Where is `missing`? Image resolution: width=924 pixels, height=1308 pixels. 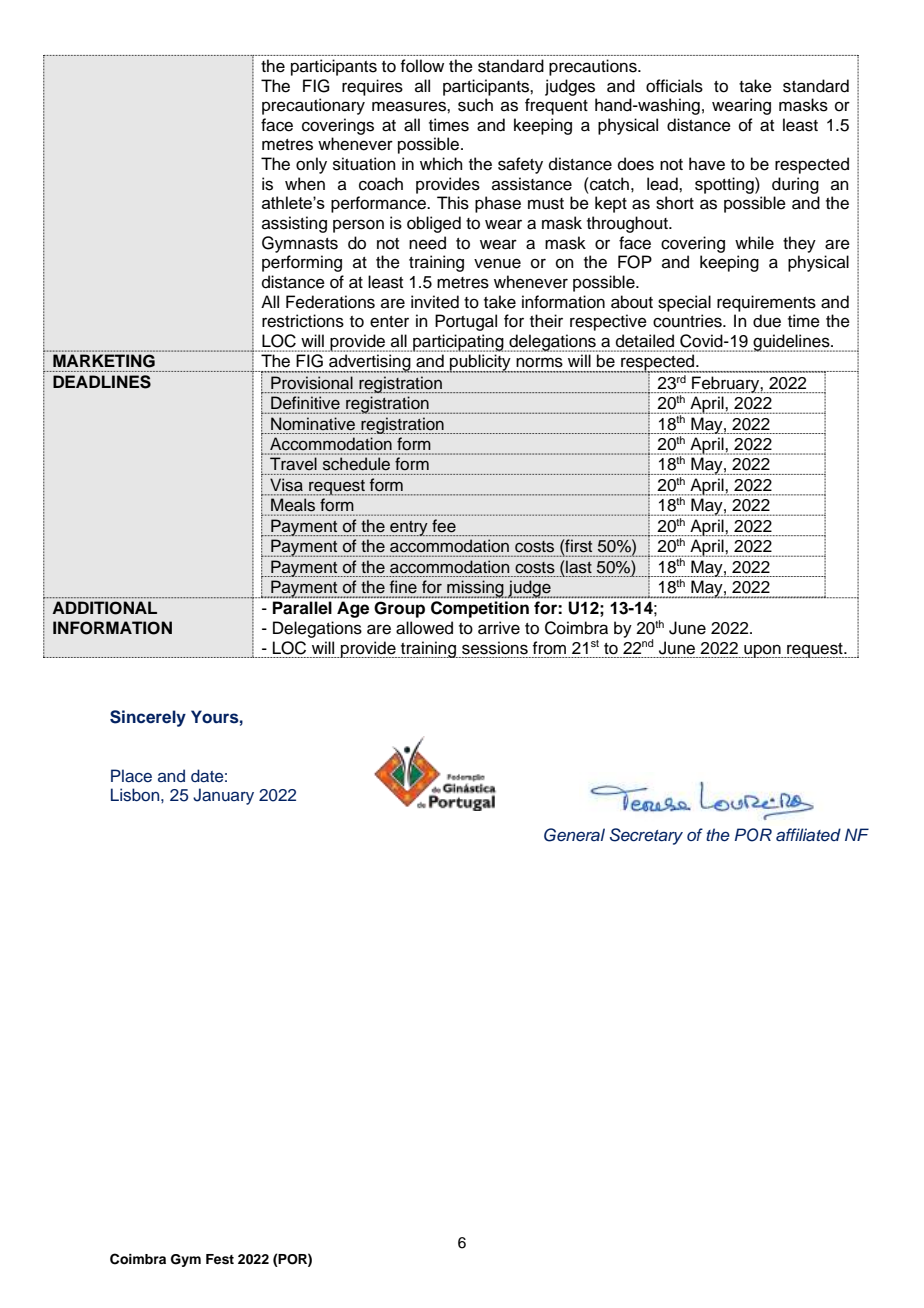 missing is located at coordinates (475, 589).
